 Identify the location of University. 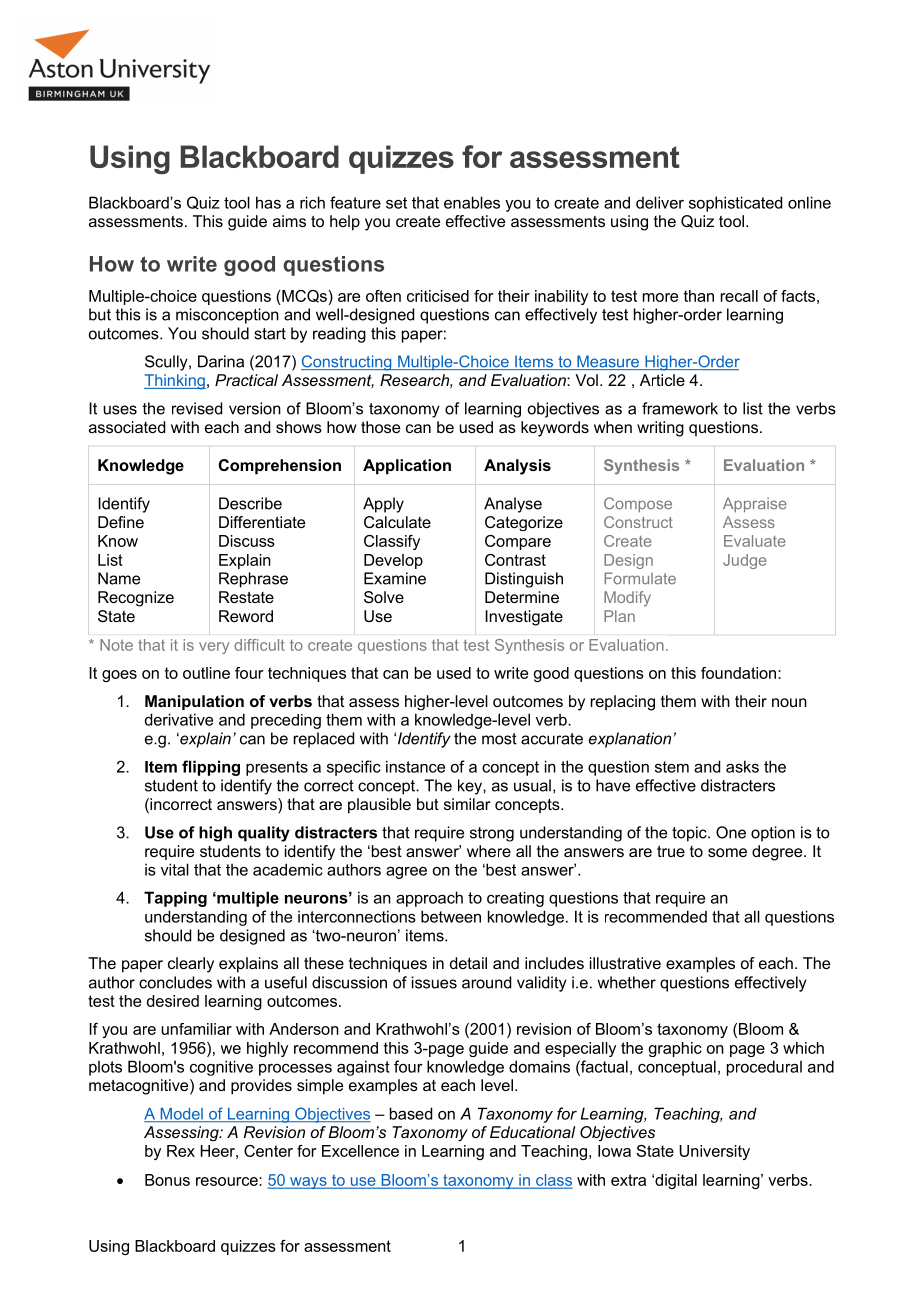
(714, 1152).
